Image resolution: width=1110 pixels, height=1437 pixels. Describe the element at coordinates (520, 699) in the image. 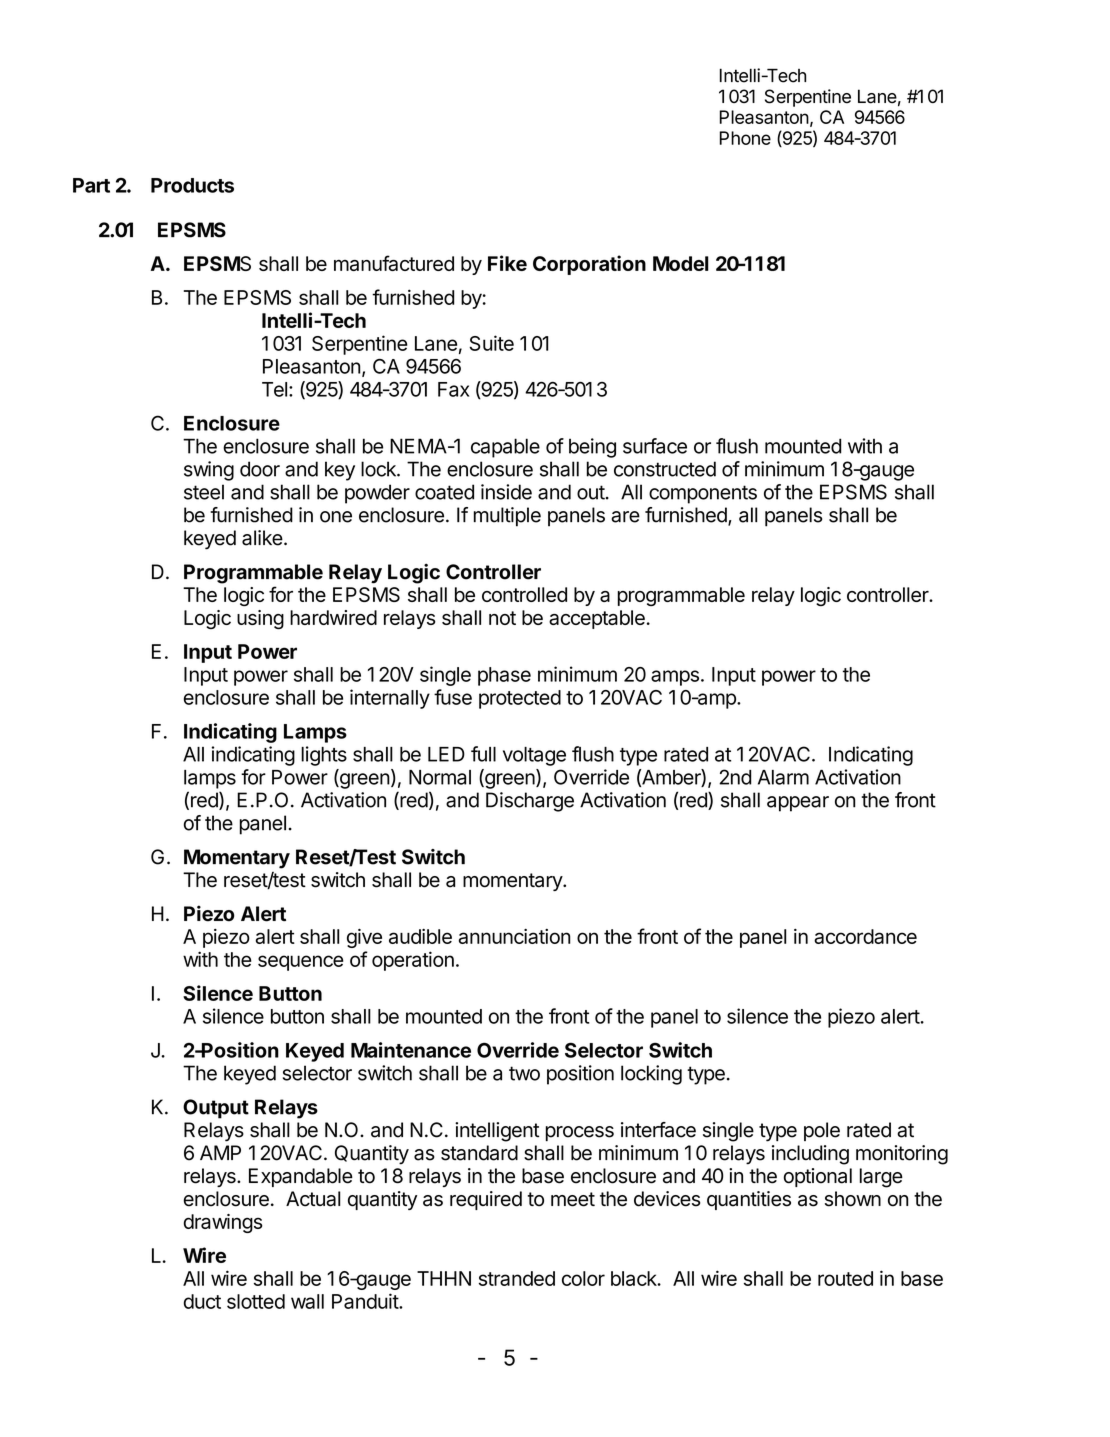

I see `protected` at that location.
